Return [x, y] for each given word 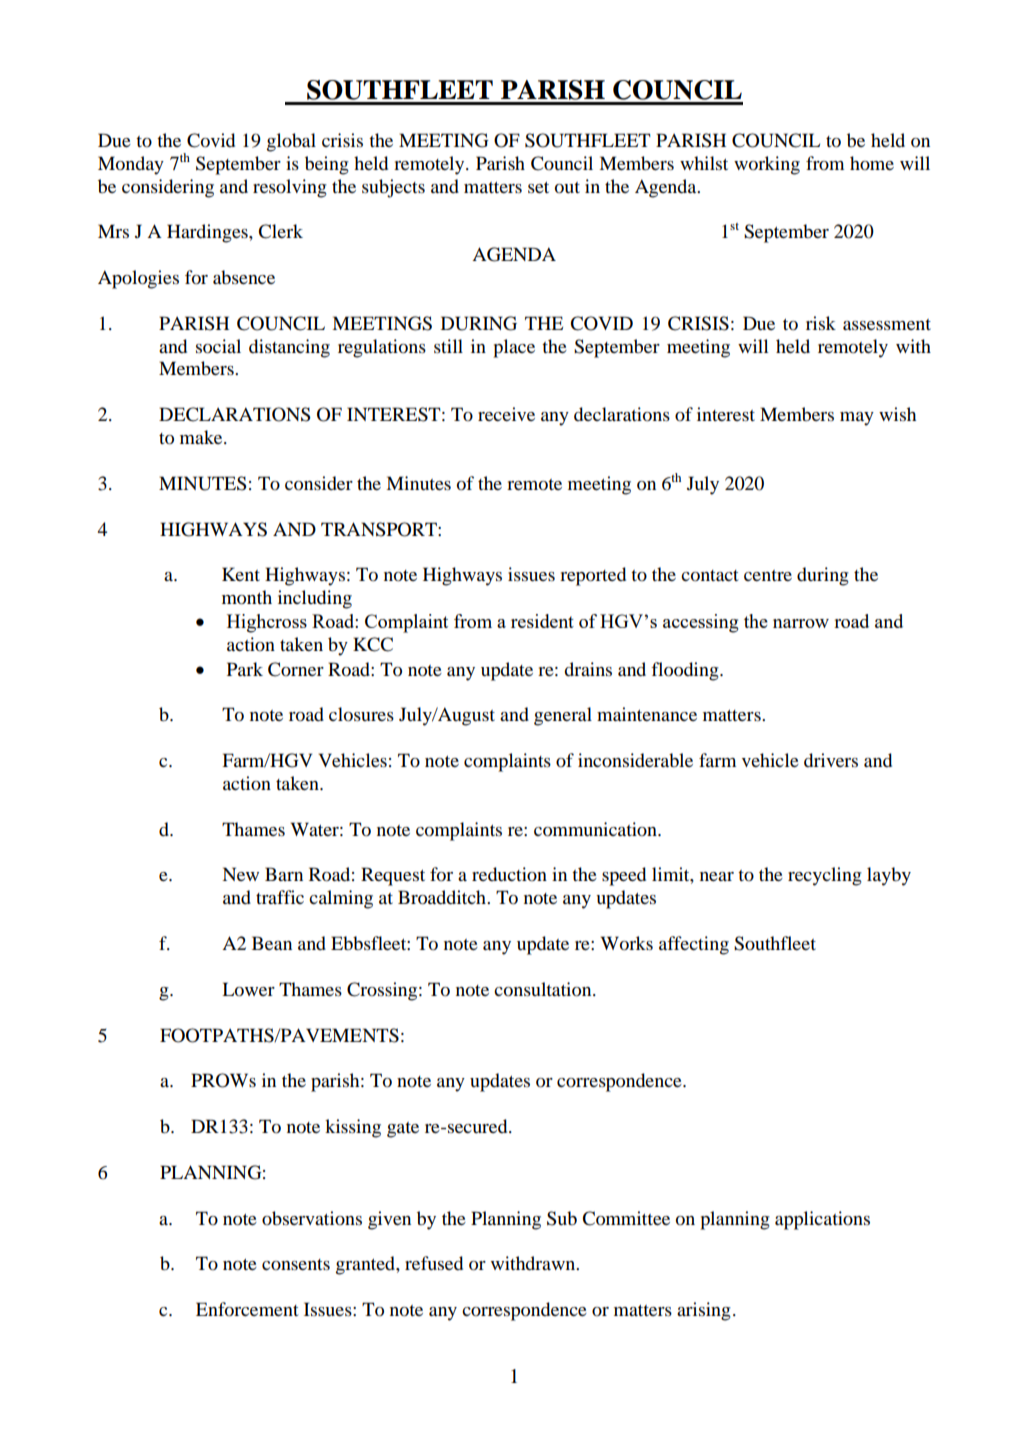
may [857, 419]
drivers [831, 760]
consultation [544, 989]
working [767, 165]
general [563, 716]
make [202, 437]
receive [506, 414]
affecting [694, 945]
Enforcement [247, 1309]
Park [245, 669]
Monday [131, 165]
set [538, 187]
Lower [248, 989]
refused [434, 1263]
